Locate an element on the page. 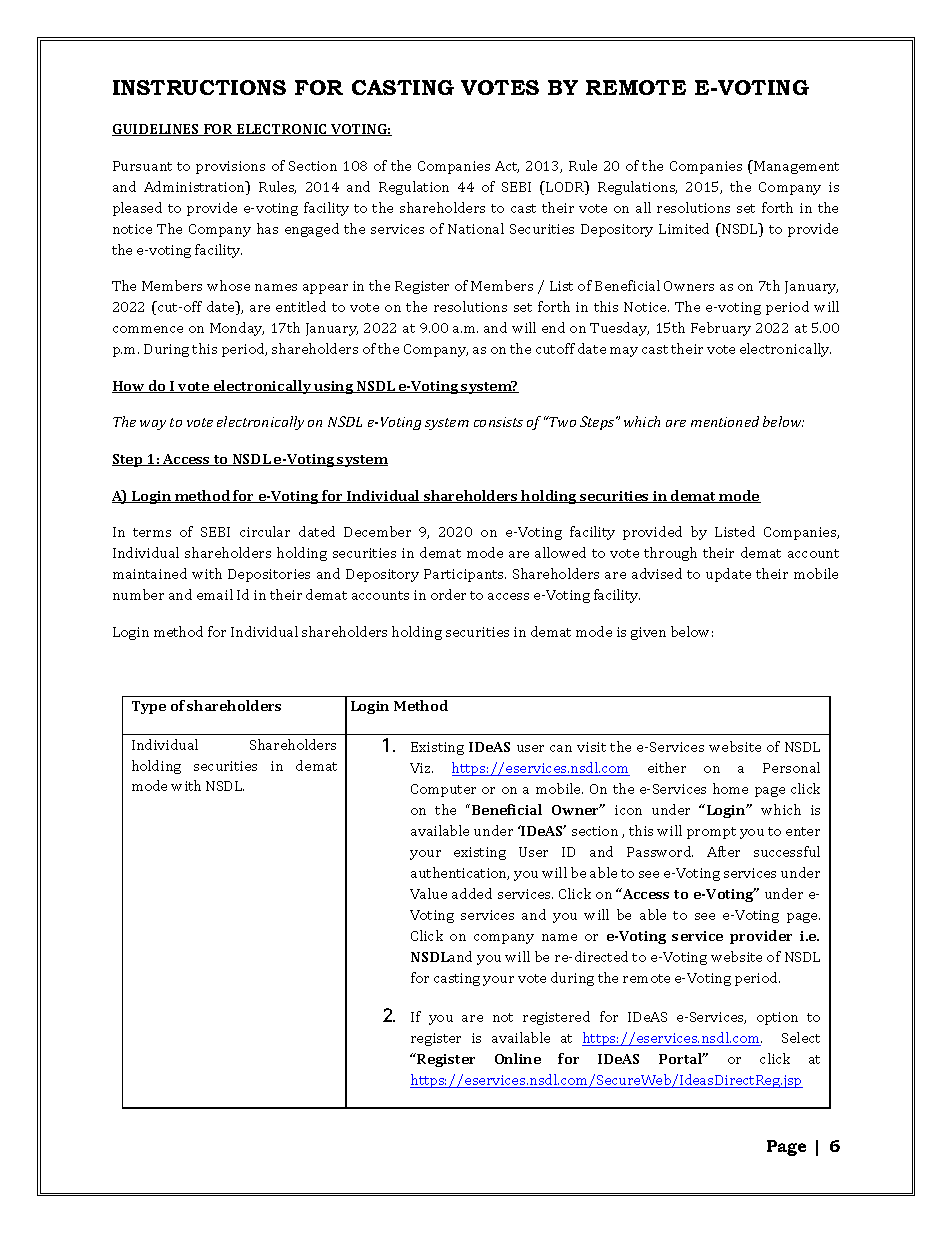 The height and width of the image is (1233, 952). Online is located at coordinates (518, 1058).
